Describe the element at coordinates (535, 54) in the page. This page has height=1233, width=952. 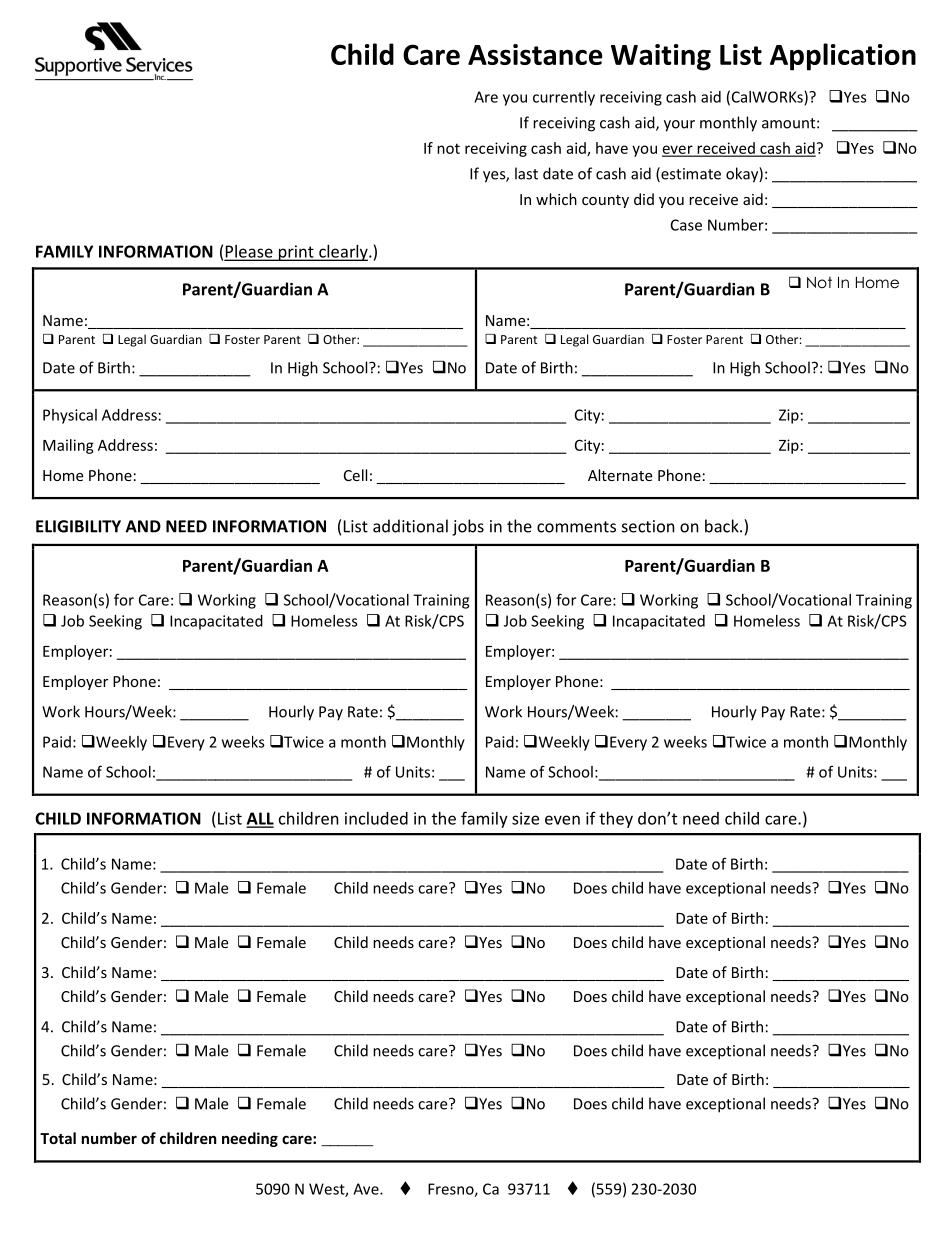
I see `Assistance` at that location.
